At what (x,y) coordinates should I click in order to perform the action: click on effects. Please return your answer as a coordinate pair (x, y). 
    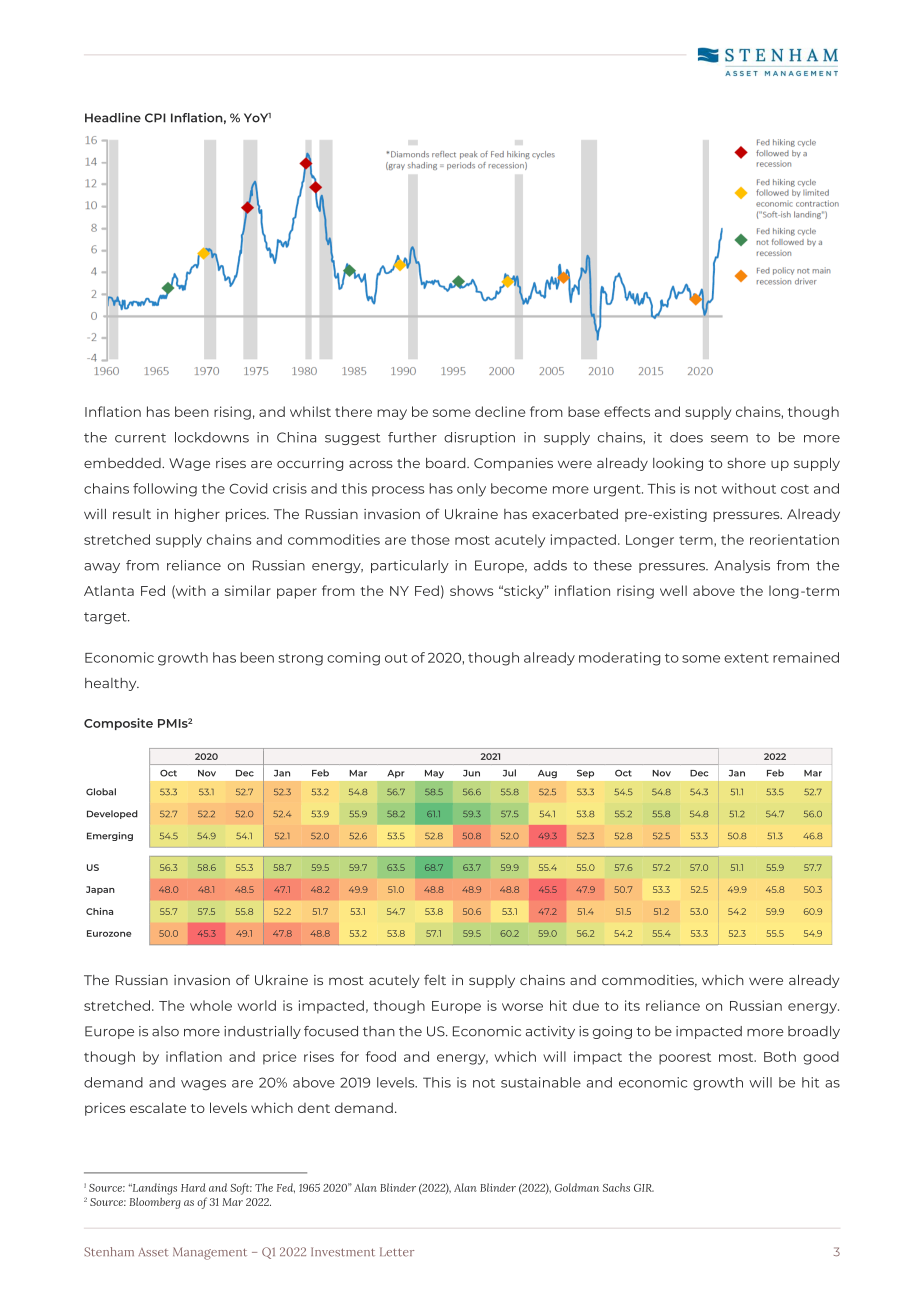
    Looking at the image, I should click on (627, 411).
